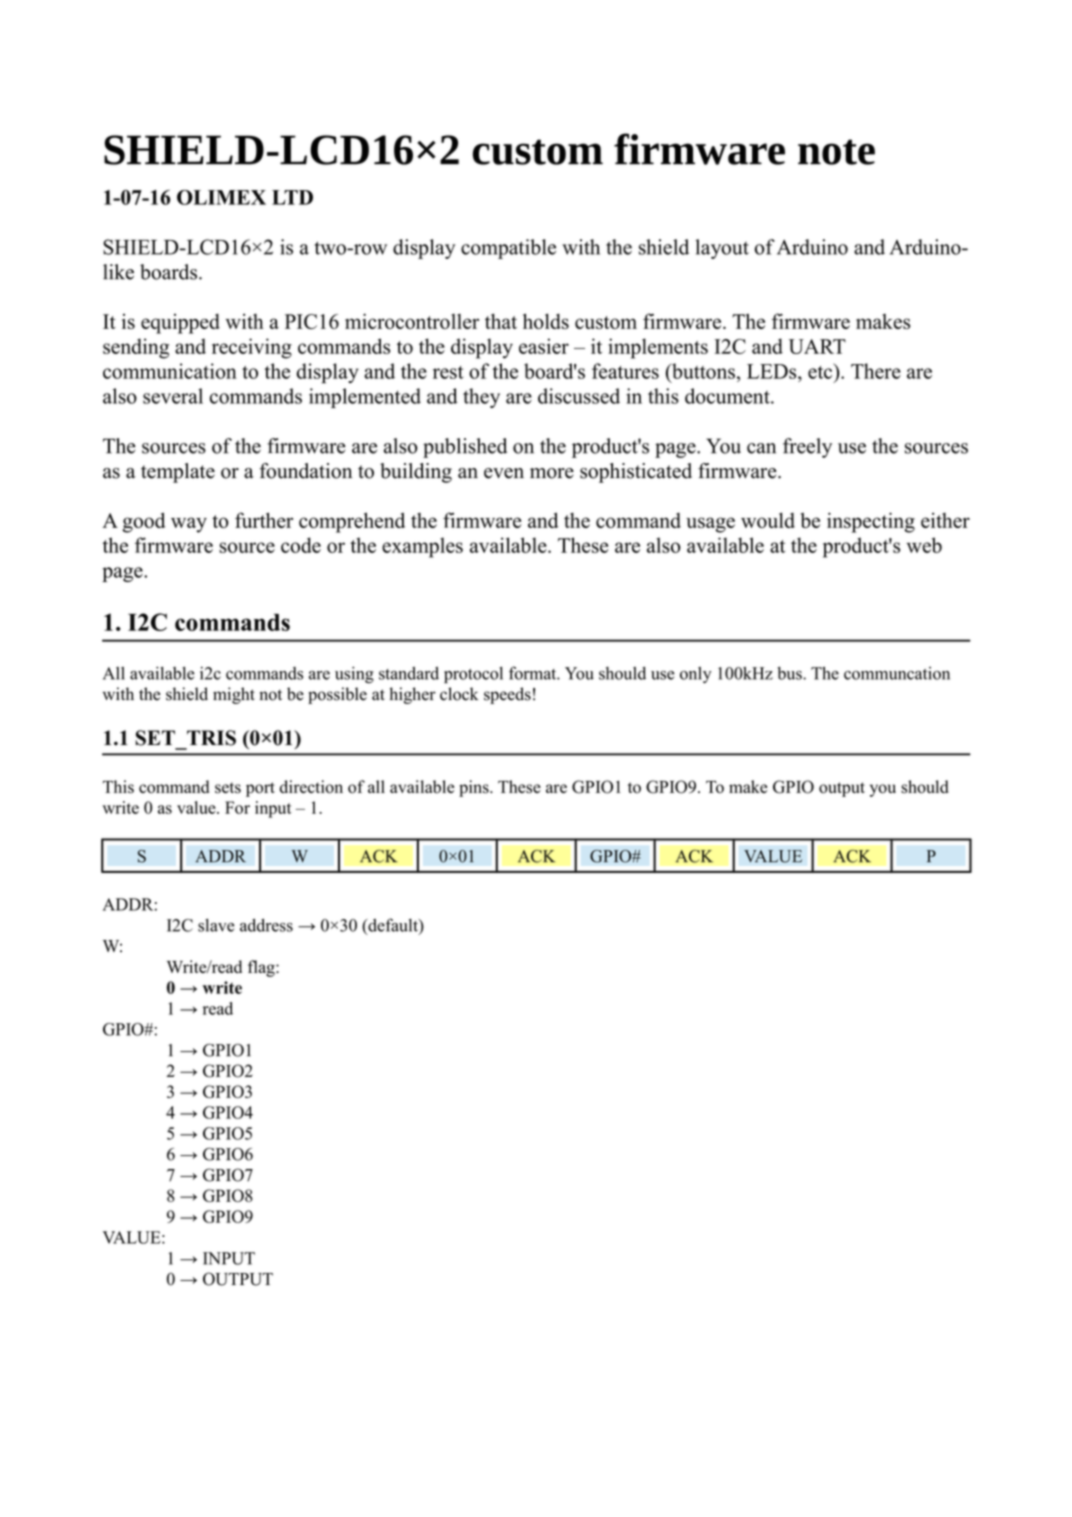  Describe the element at coordinates (221, 197) in the image. I see `OLIMEX` at that location.
